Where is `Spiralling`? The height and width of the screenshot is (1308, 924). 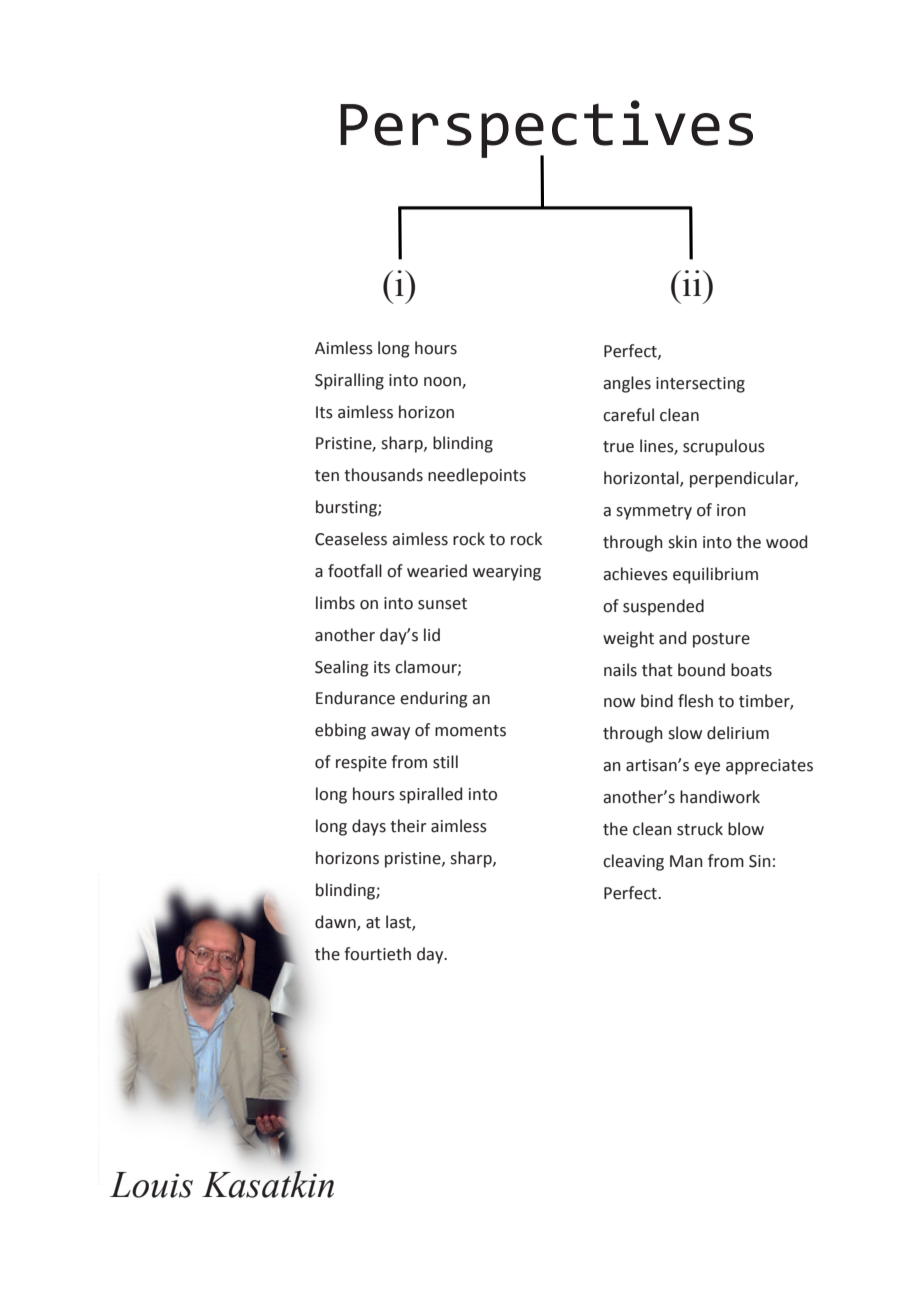
Spiralling is located at coordinates (349, 381).
